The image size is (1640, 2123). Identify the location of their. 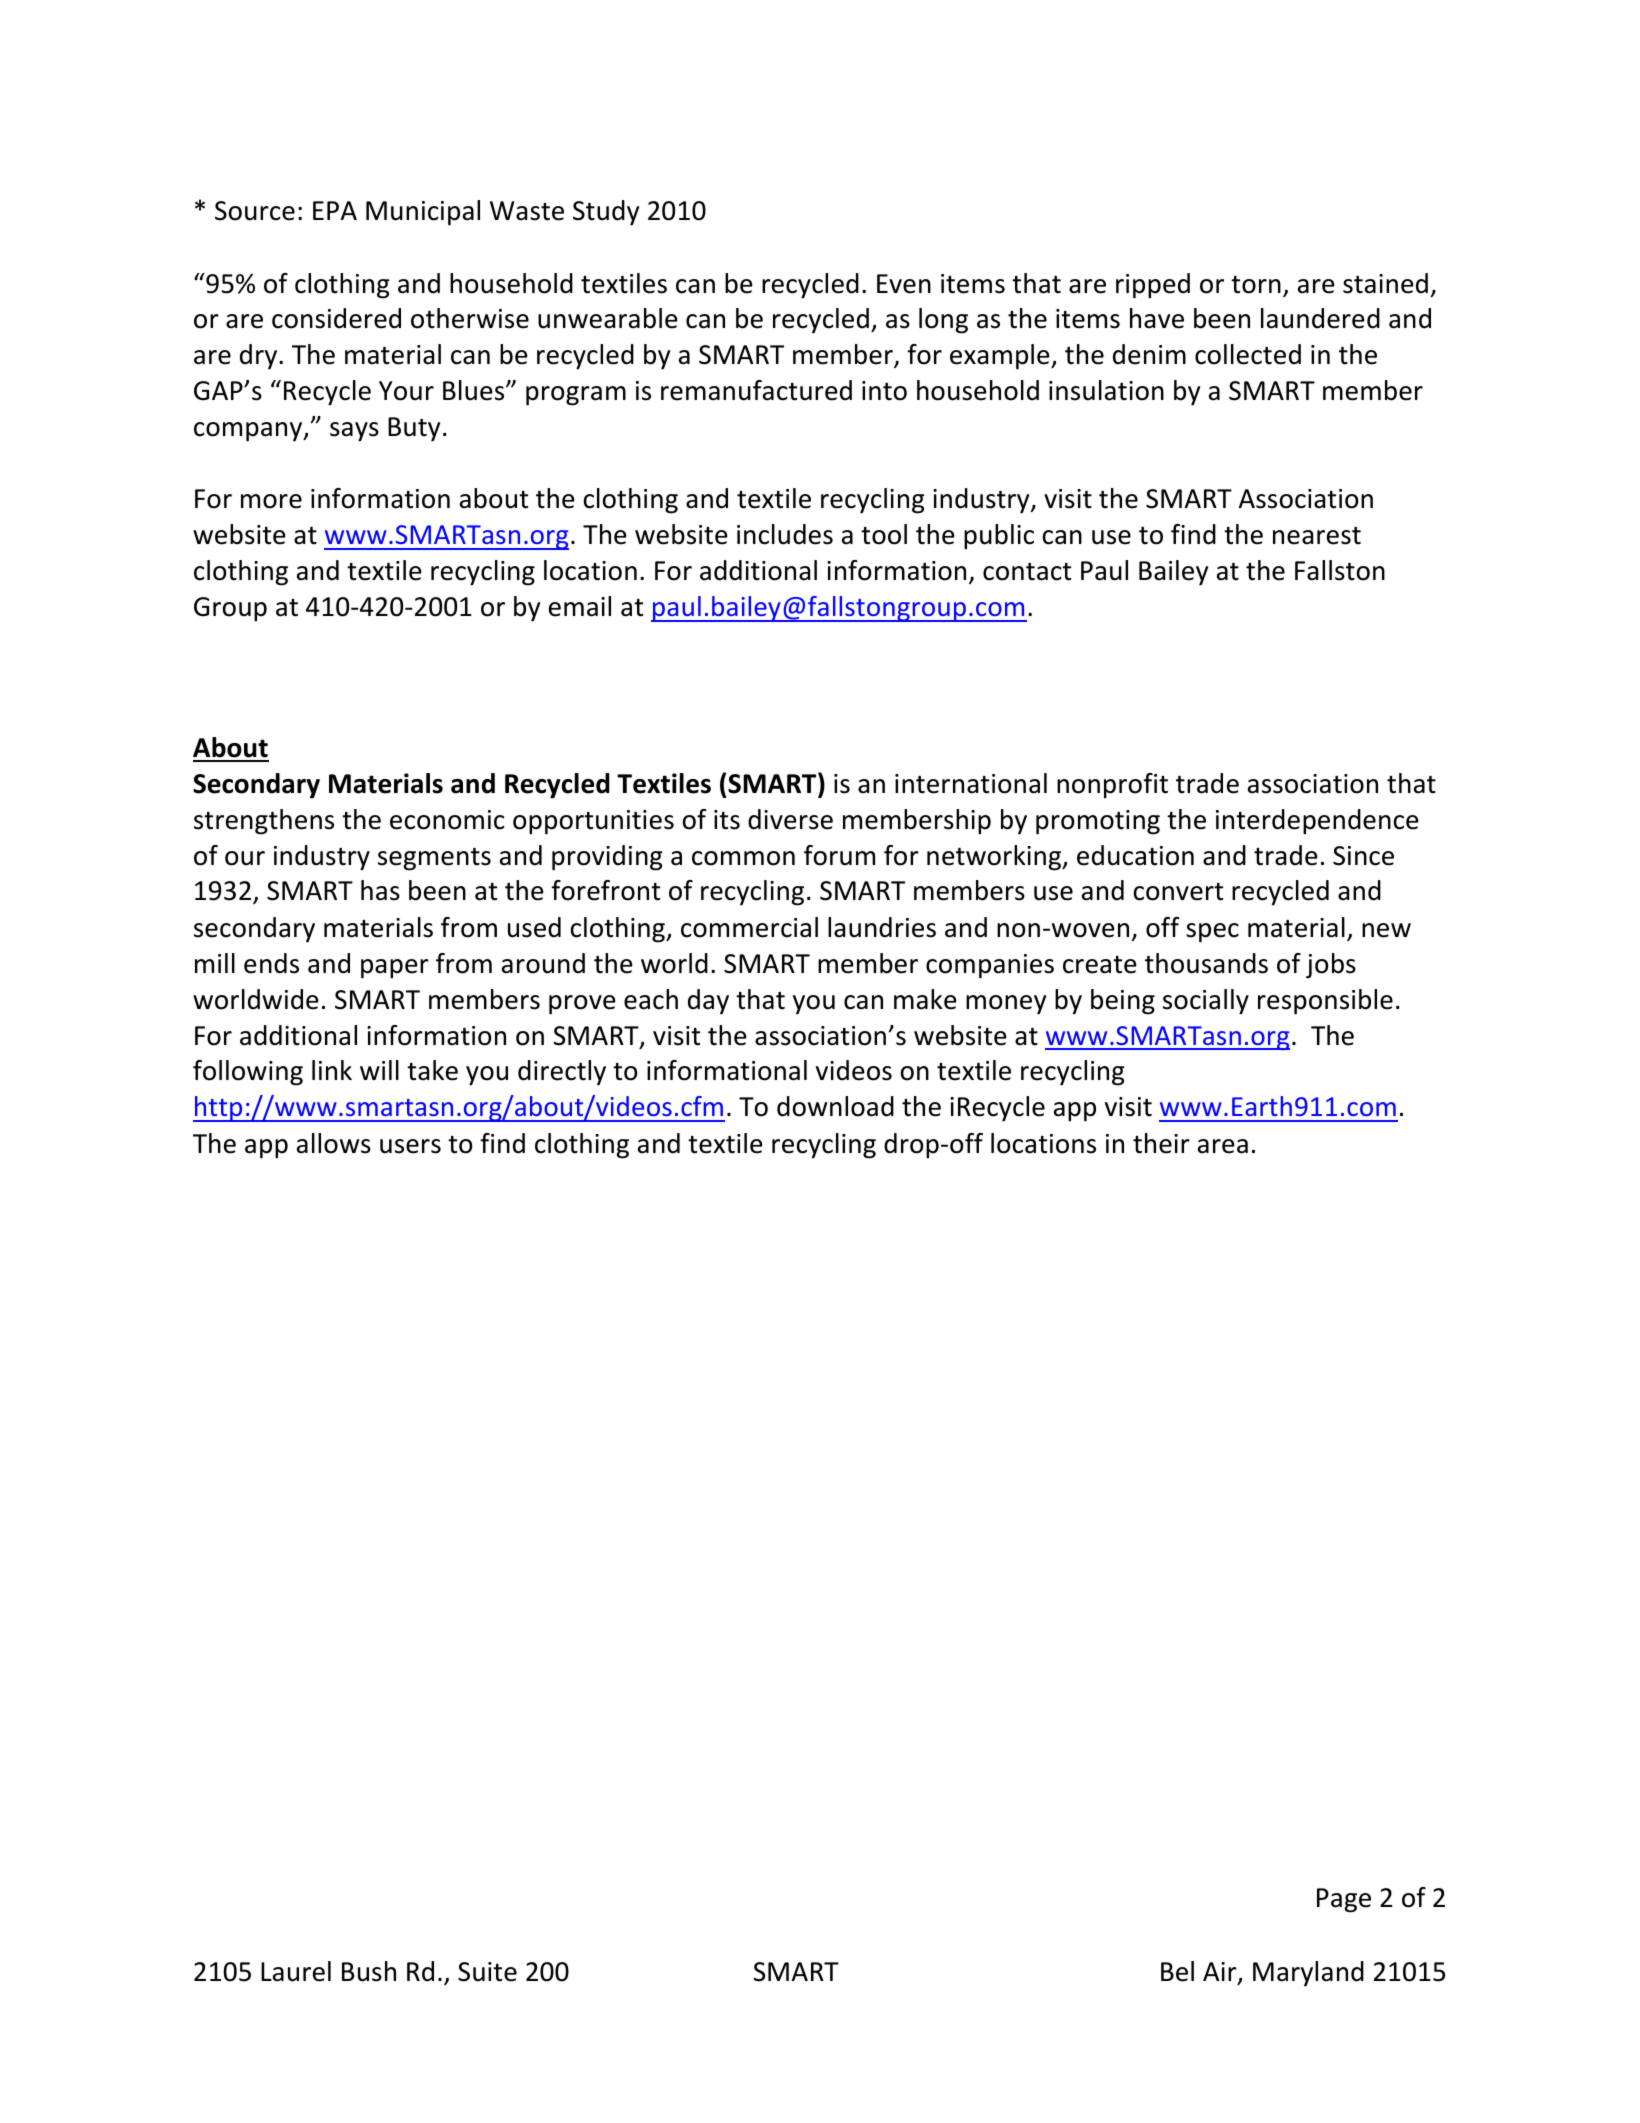
(1161, 1143).
